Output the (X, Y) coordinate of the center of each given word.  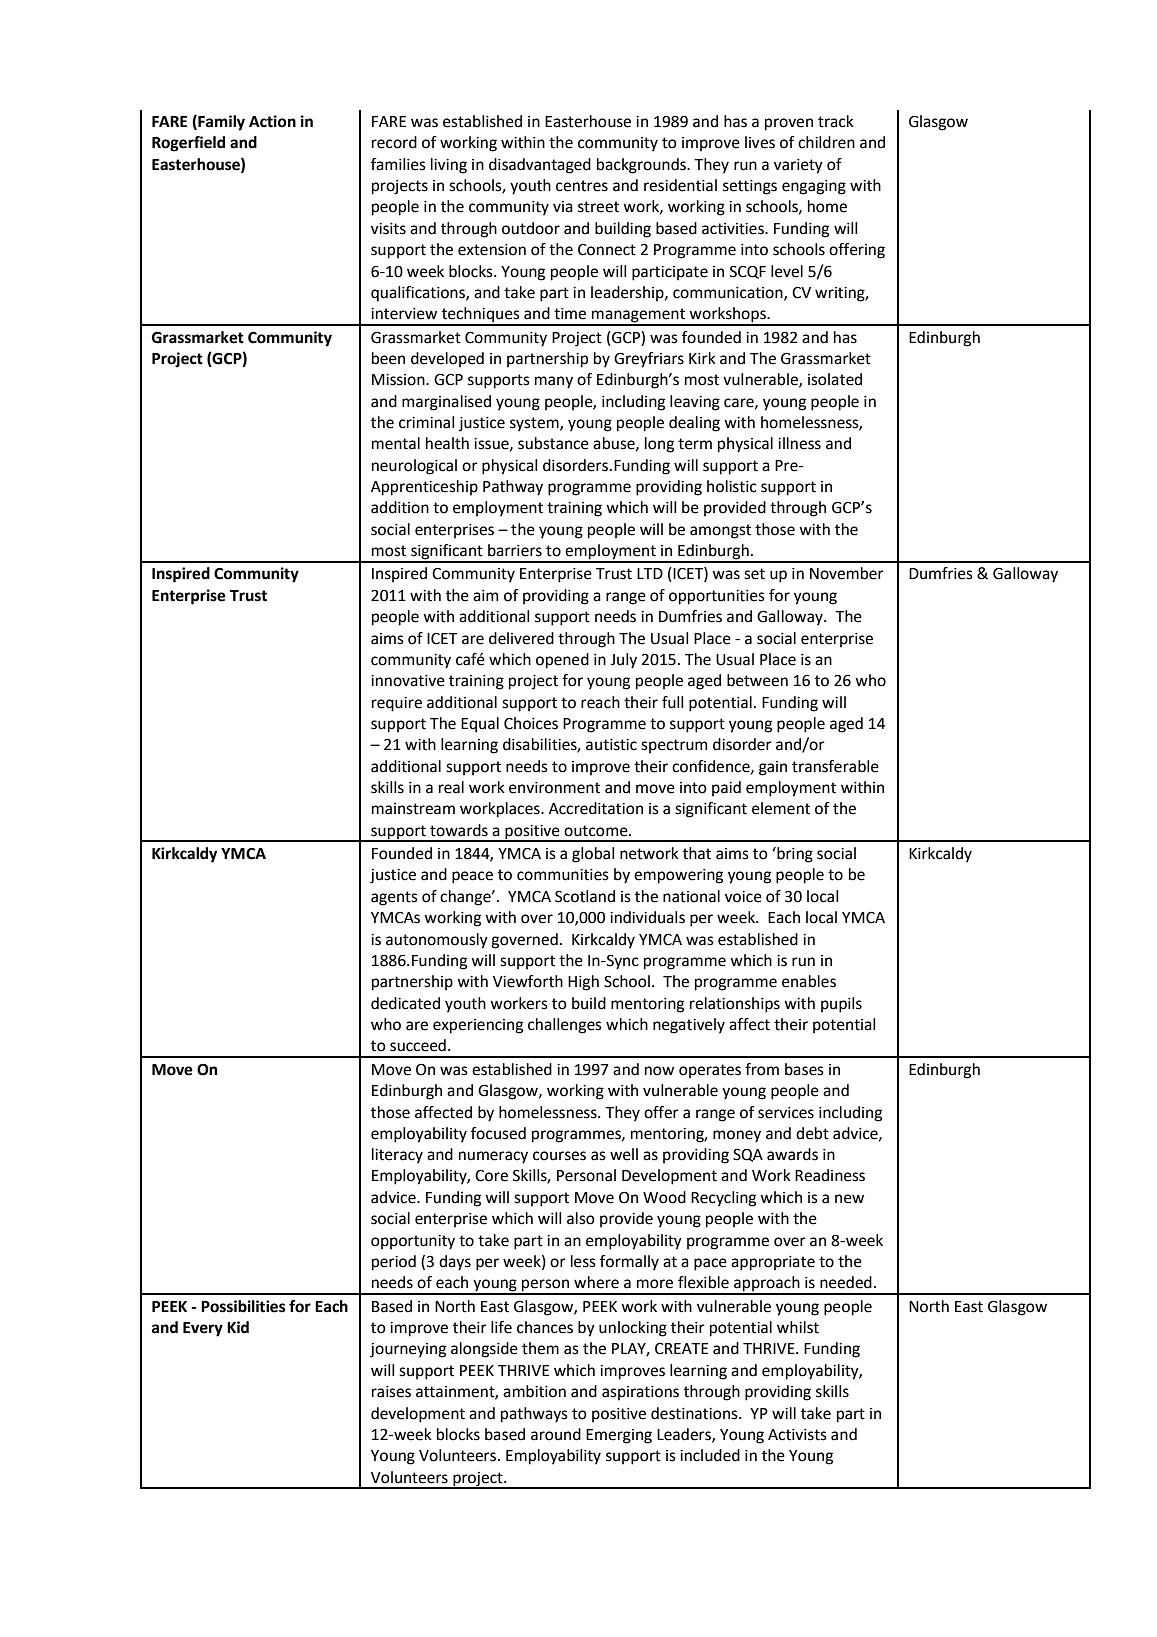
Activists (797, 1435)
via (563, 207)
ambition (534, 1391)
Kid (238, 1327)
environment (554, 788)
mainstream (413, 809)
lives (760, 142)
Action (272, 121)
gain (773, 768)
